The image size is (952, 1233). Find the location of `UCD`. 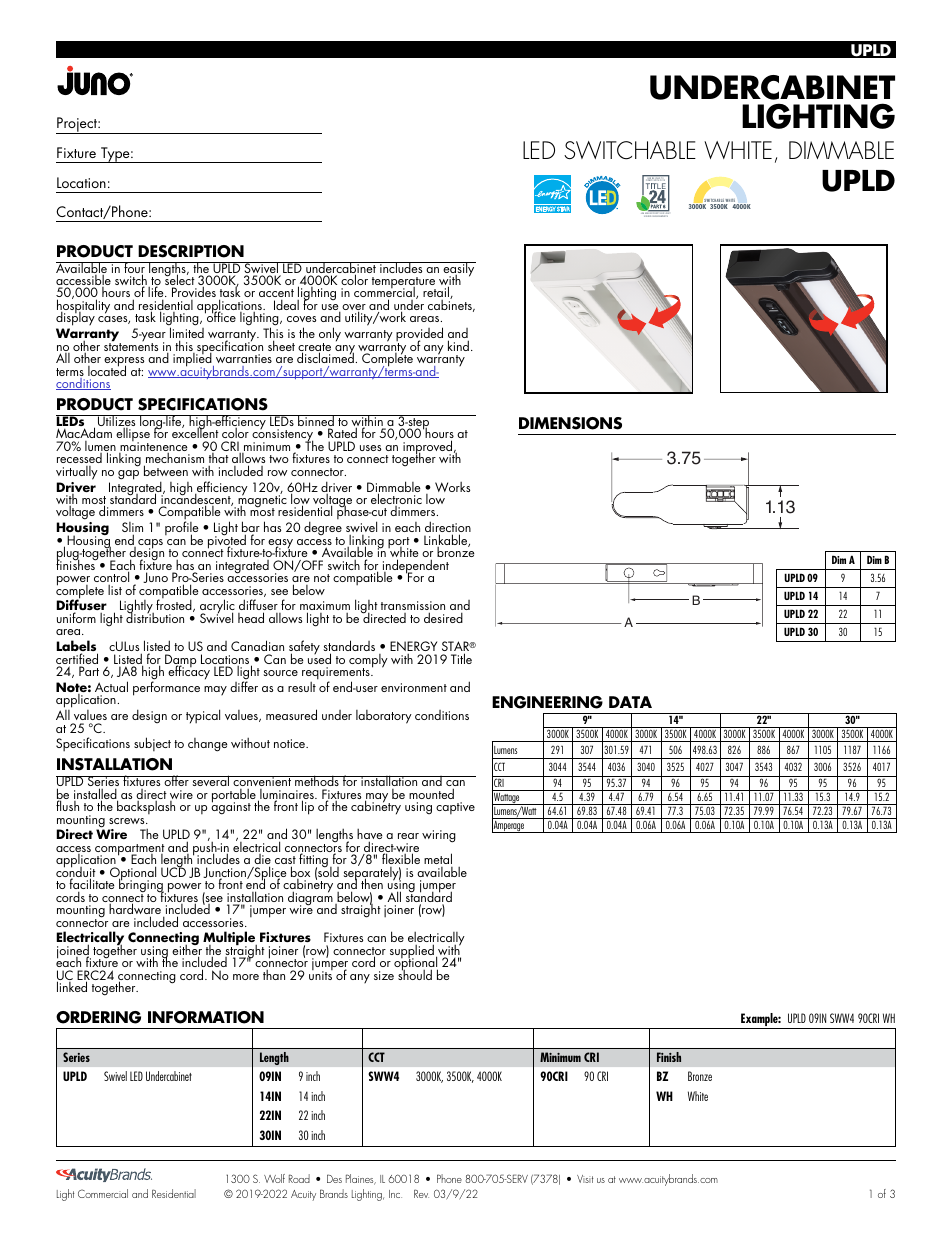

UCD is located at coordinates (173, 871).
